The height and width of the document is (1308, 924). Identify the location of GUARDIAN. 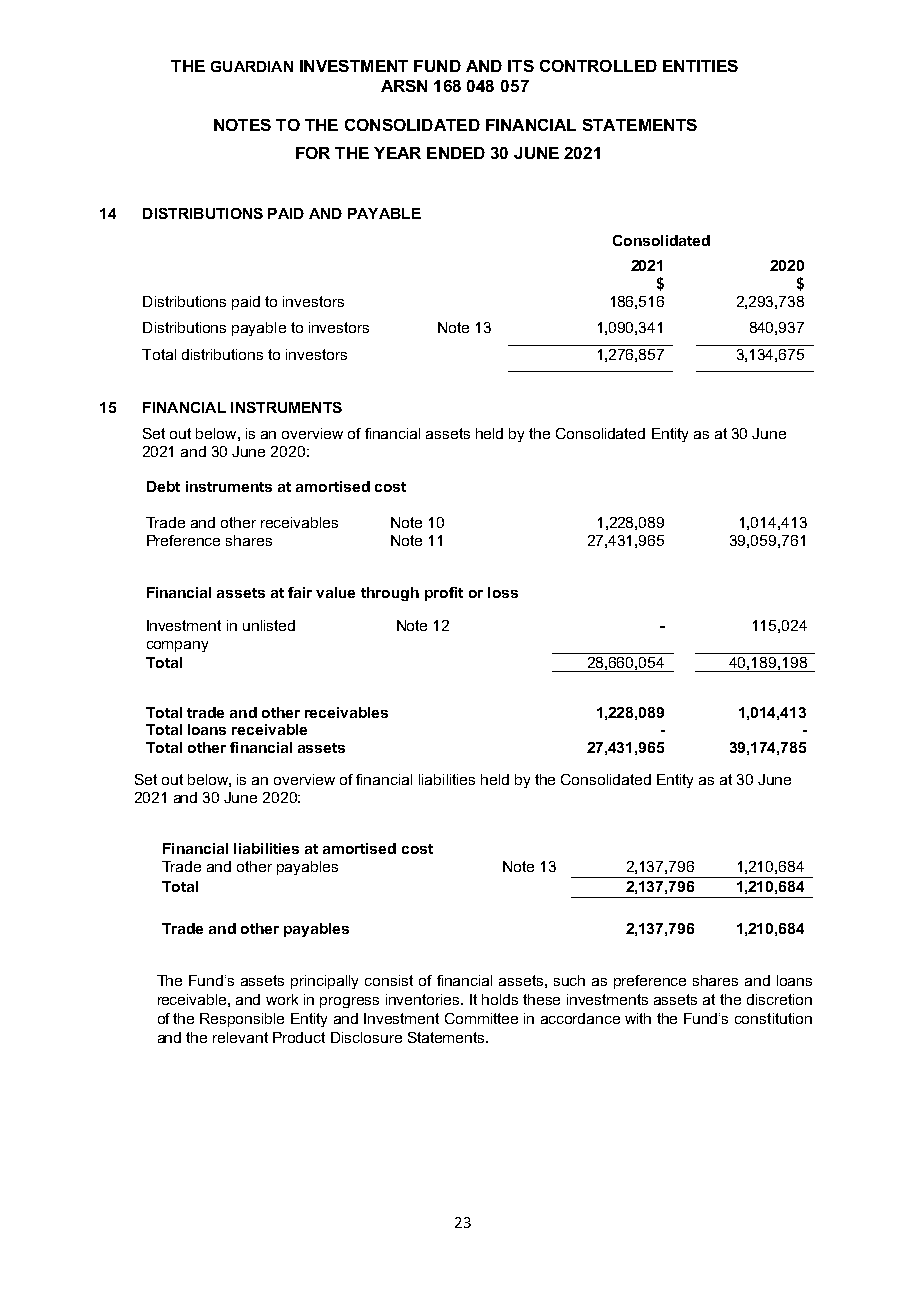
(252, 66).
